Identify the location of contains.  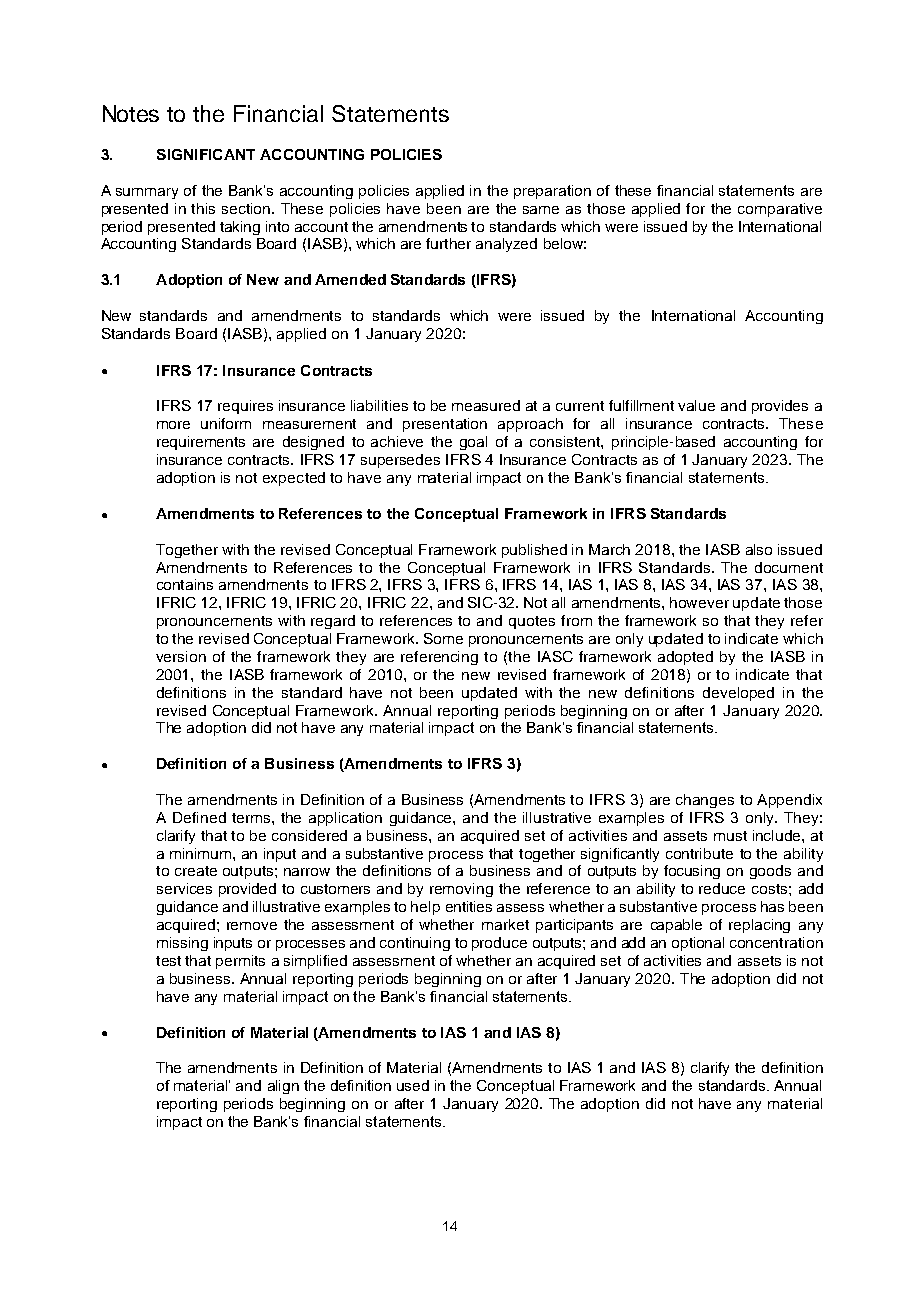
(185, 584).
